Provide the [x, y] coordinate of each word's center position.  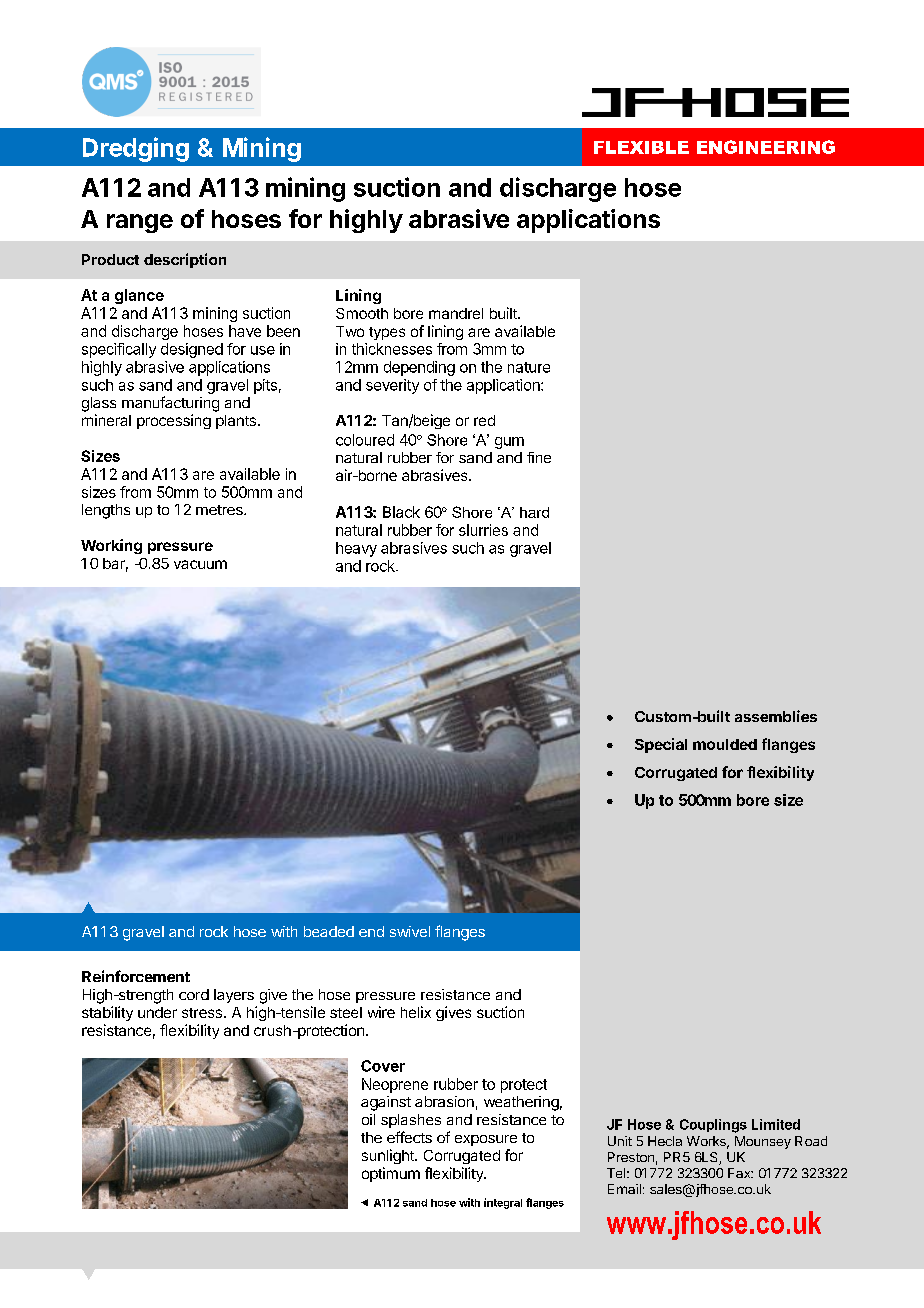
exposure [486, 1140]
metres [220, 510]
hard [534, 512]
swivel [410, 931]
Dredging [136, 149]
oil [368, 1119]
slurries [483, 530]
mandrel [456, 313]
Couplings [713, 1126]
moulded [725, 744]
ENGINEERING [766, 147]
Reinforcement [136, 976]
